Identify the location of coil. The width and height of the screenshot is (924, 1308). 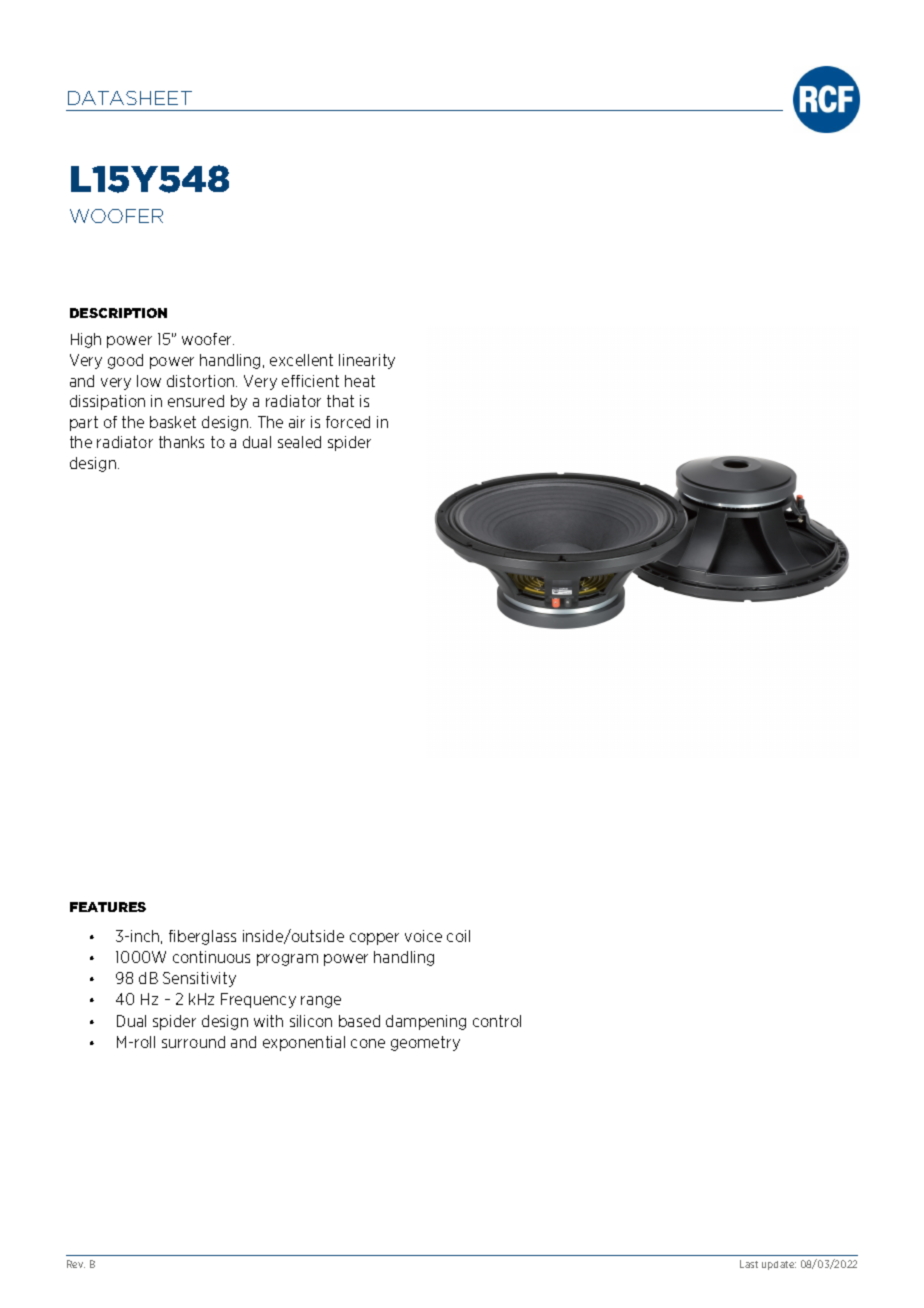
(458, 936).
